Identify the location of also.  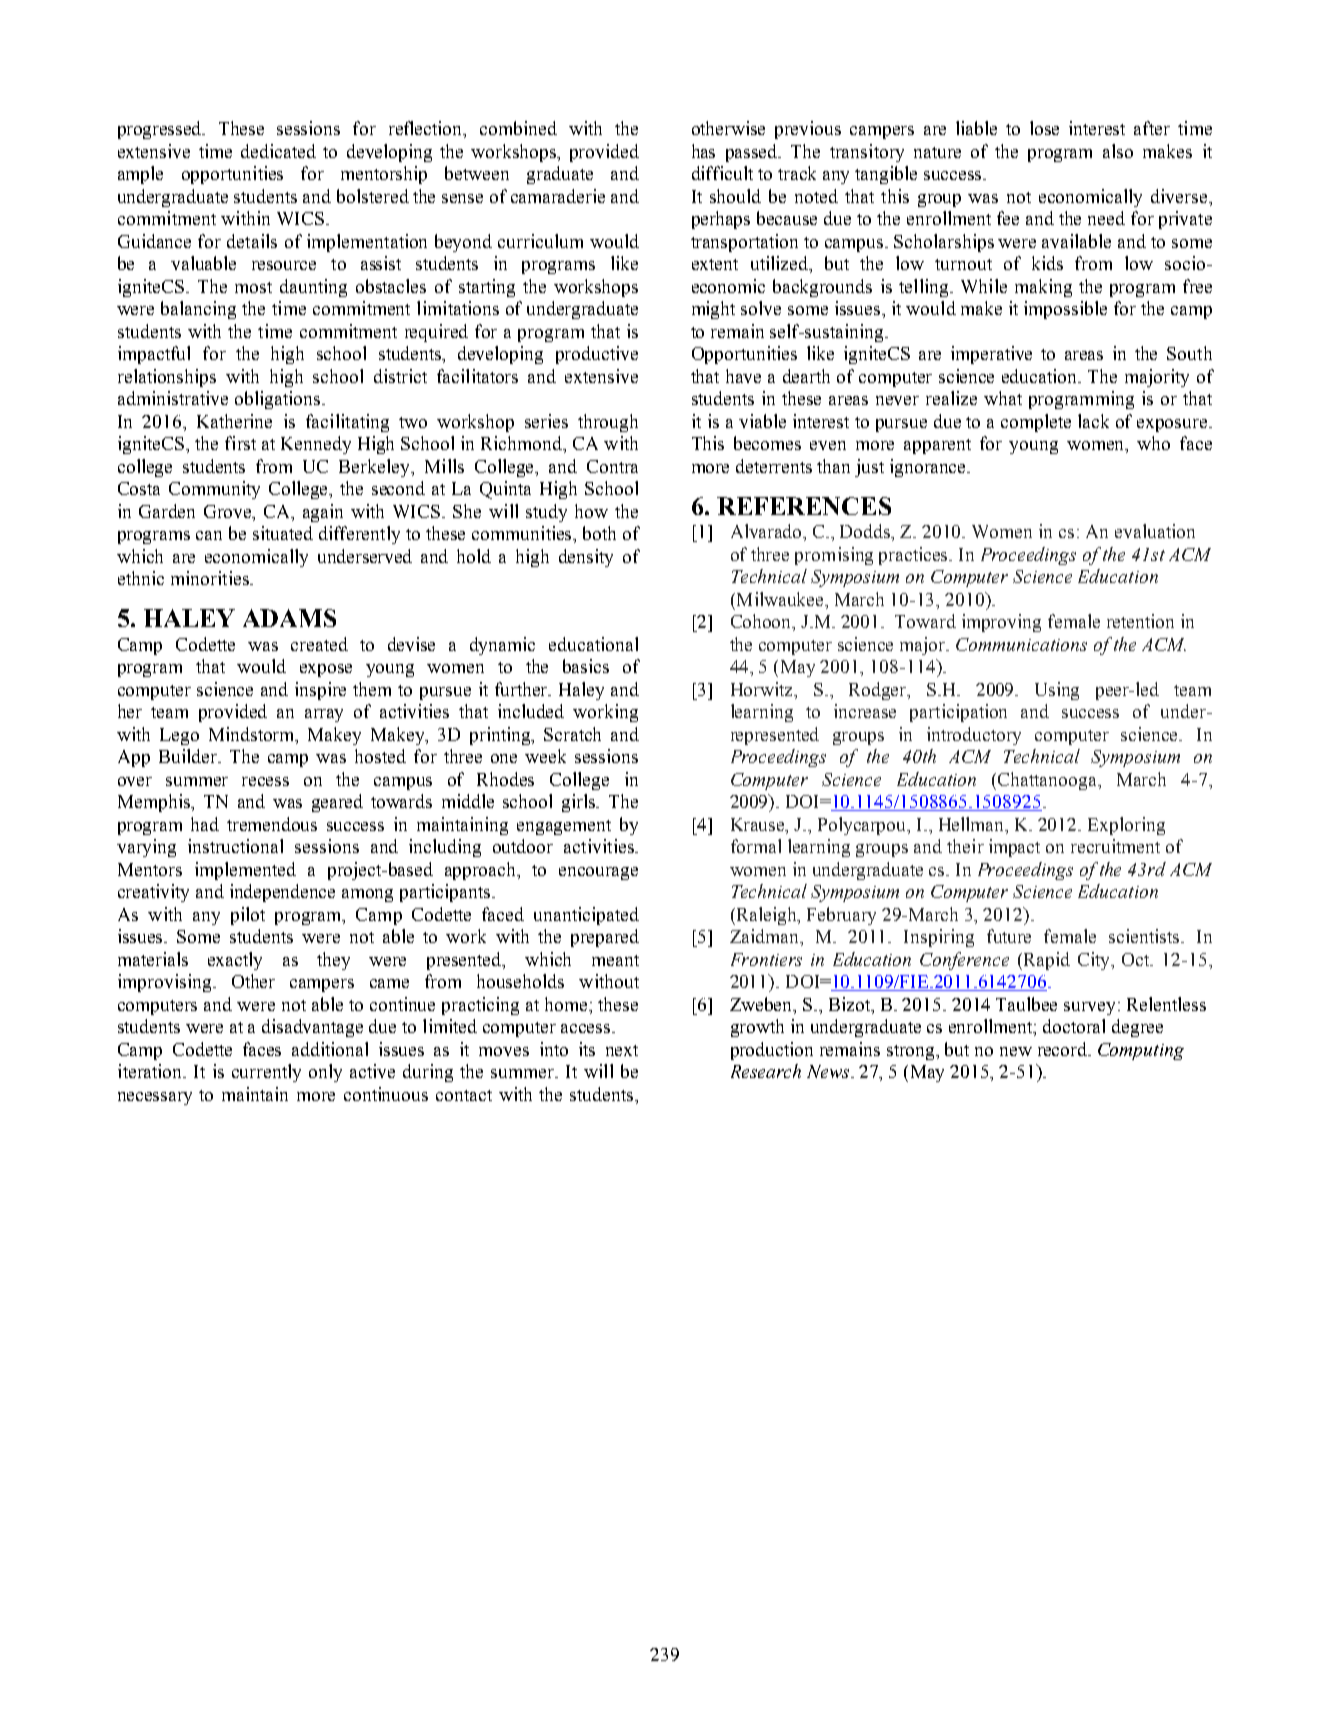
(1118, 151).
